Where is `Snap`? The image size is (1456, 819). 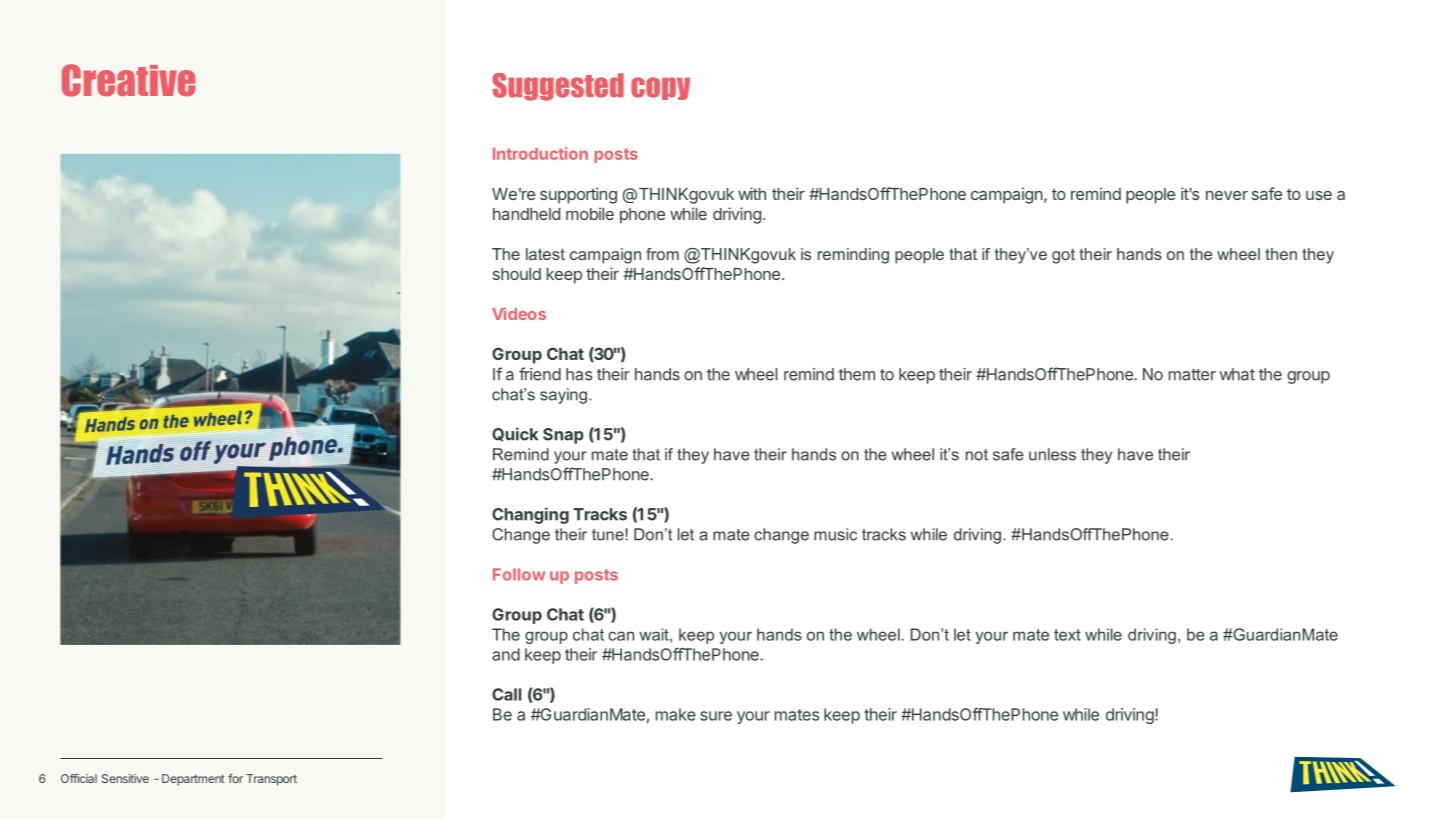 Snap is located at coordinates (563, 436).
